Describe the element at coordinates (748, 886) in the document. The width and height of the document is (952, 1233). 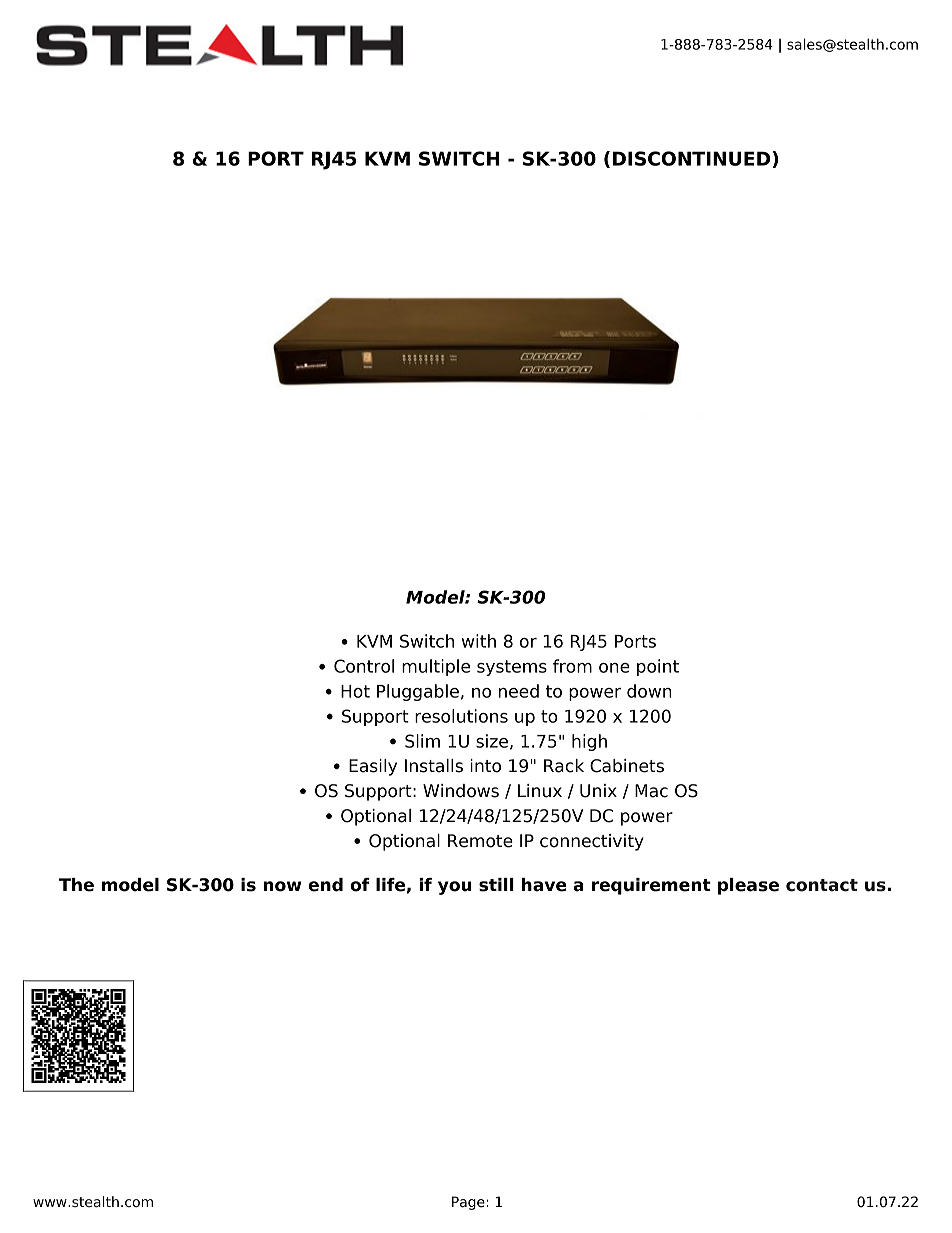
I see `please` at that location.
